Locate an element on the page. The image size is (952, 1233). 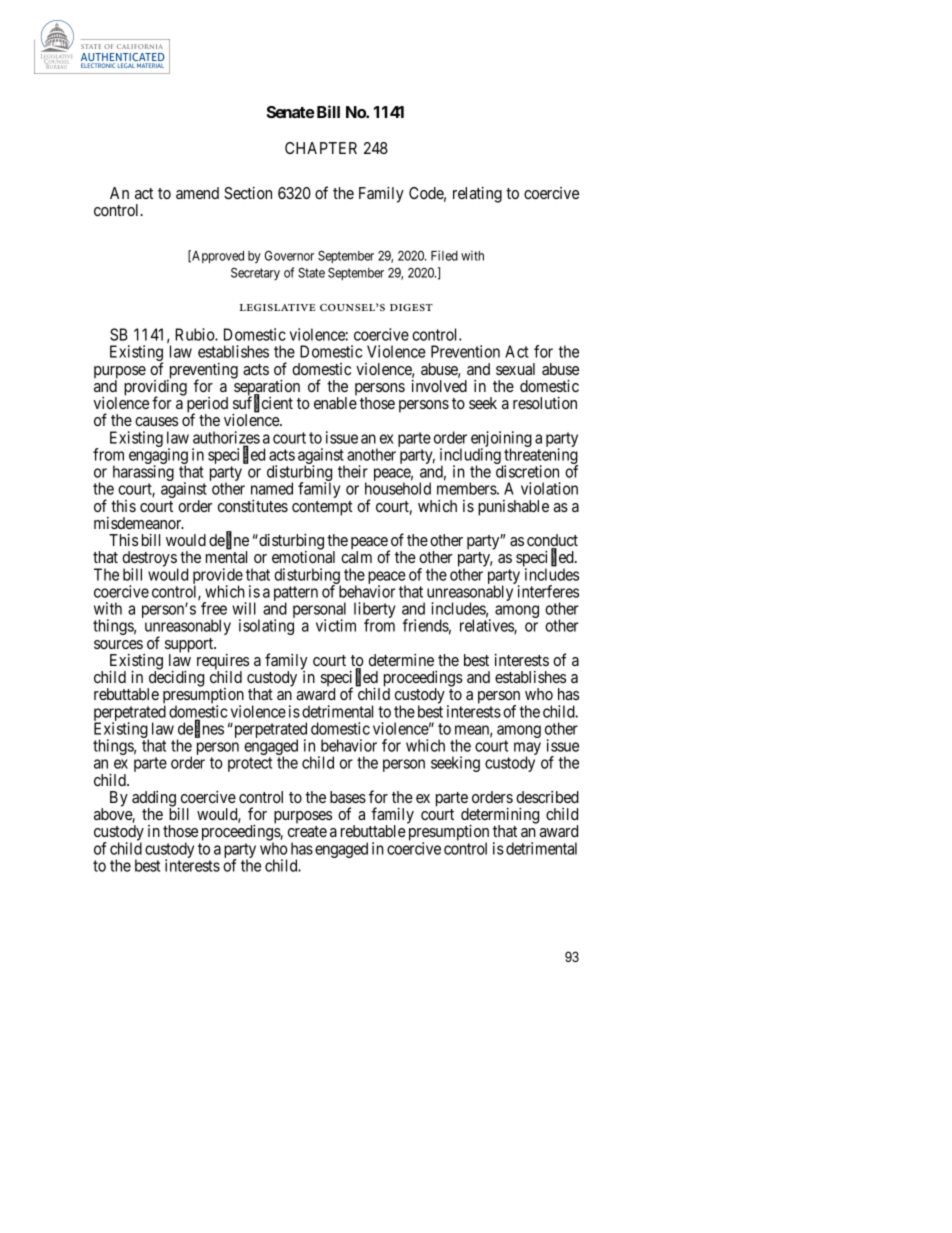
amend is located at coordinates (197, 193).
